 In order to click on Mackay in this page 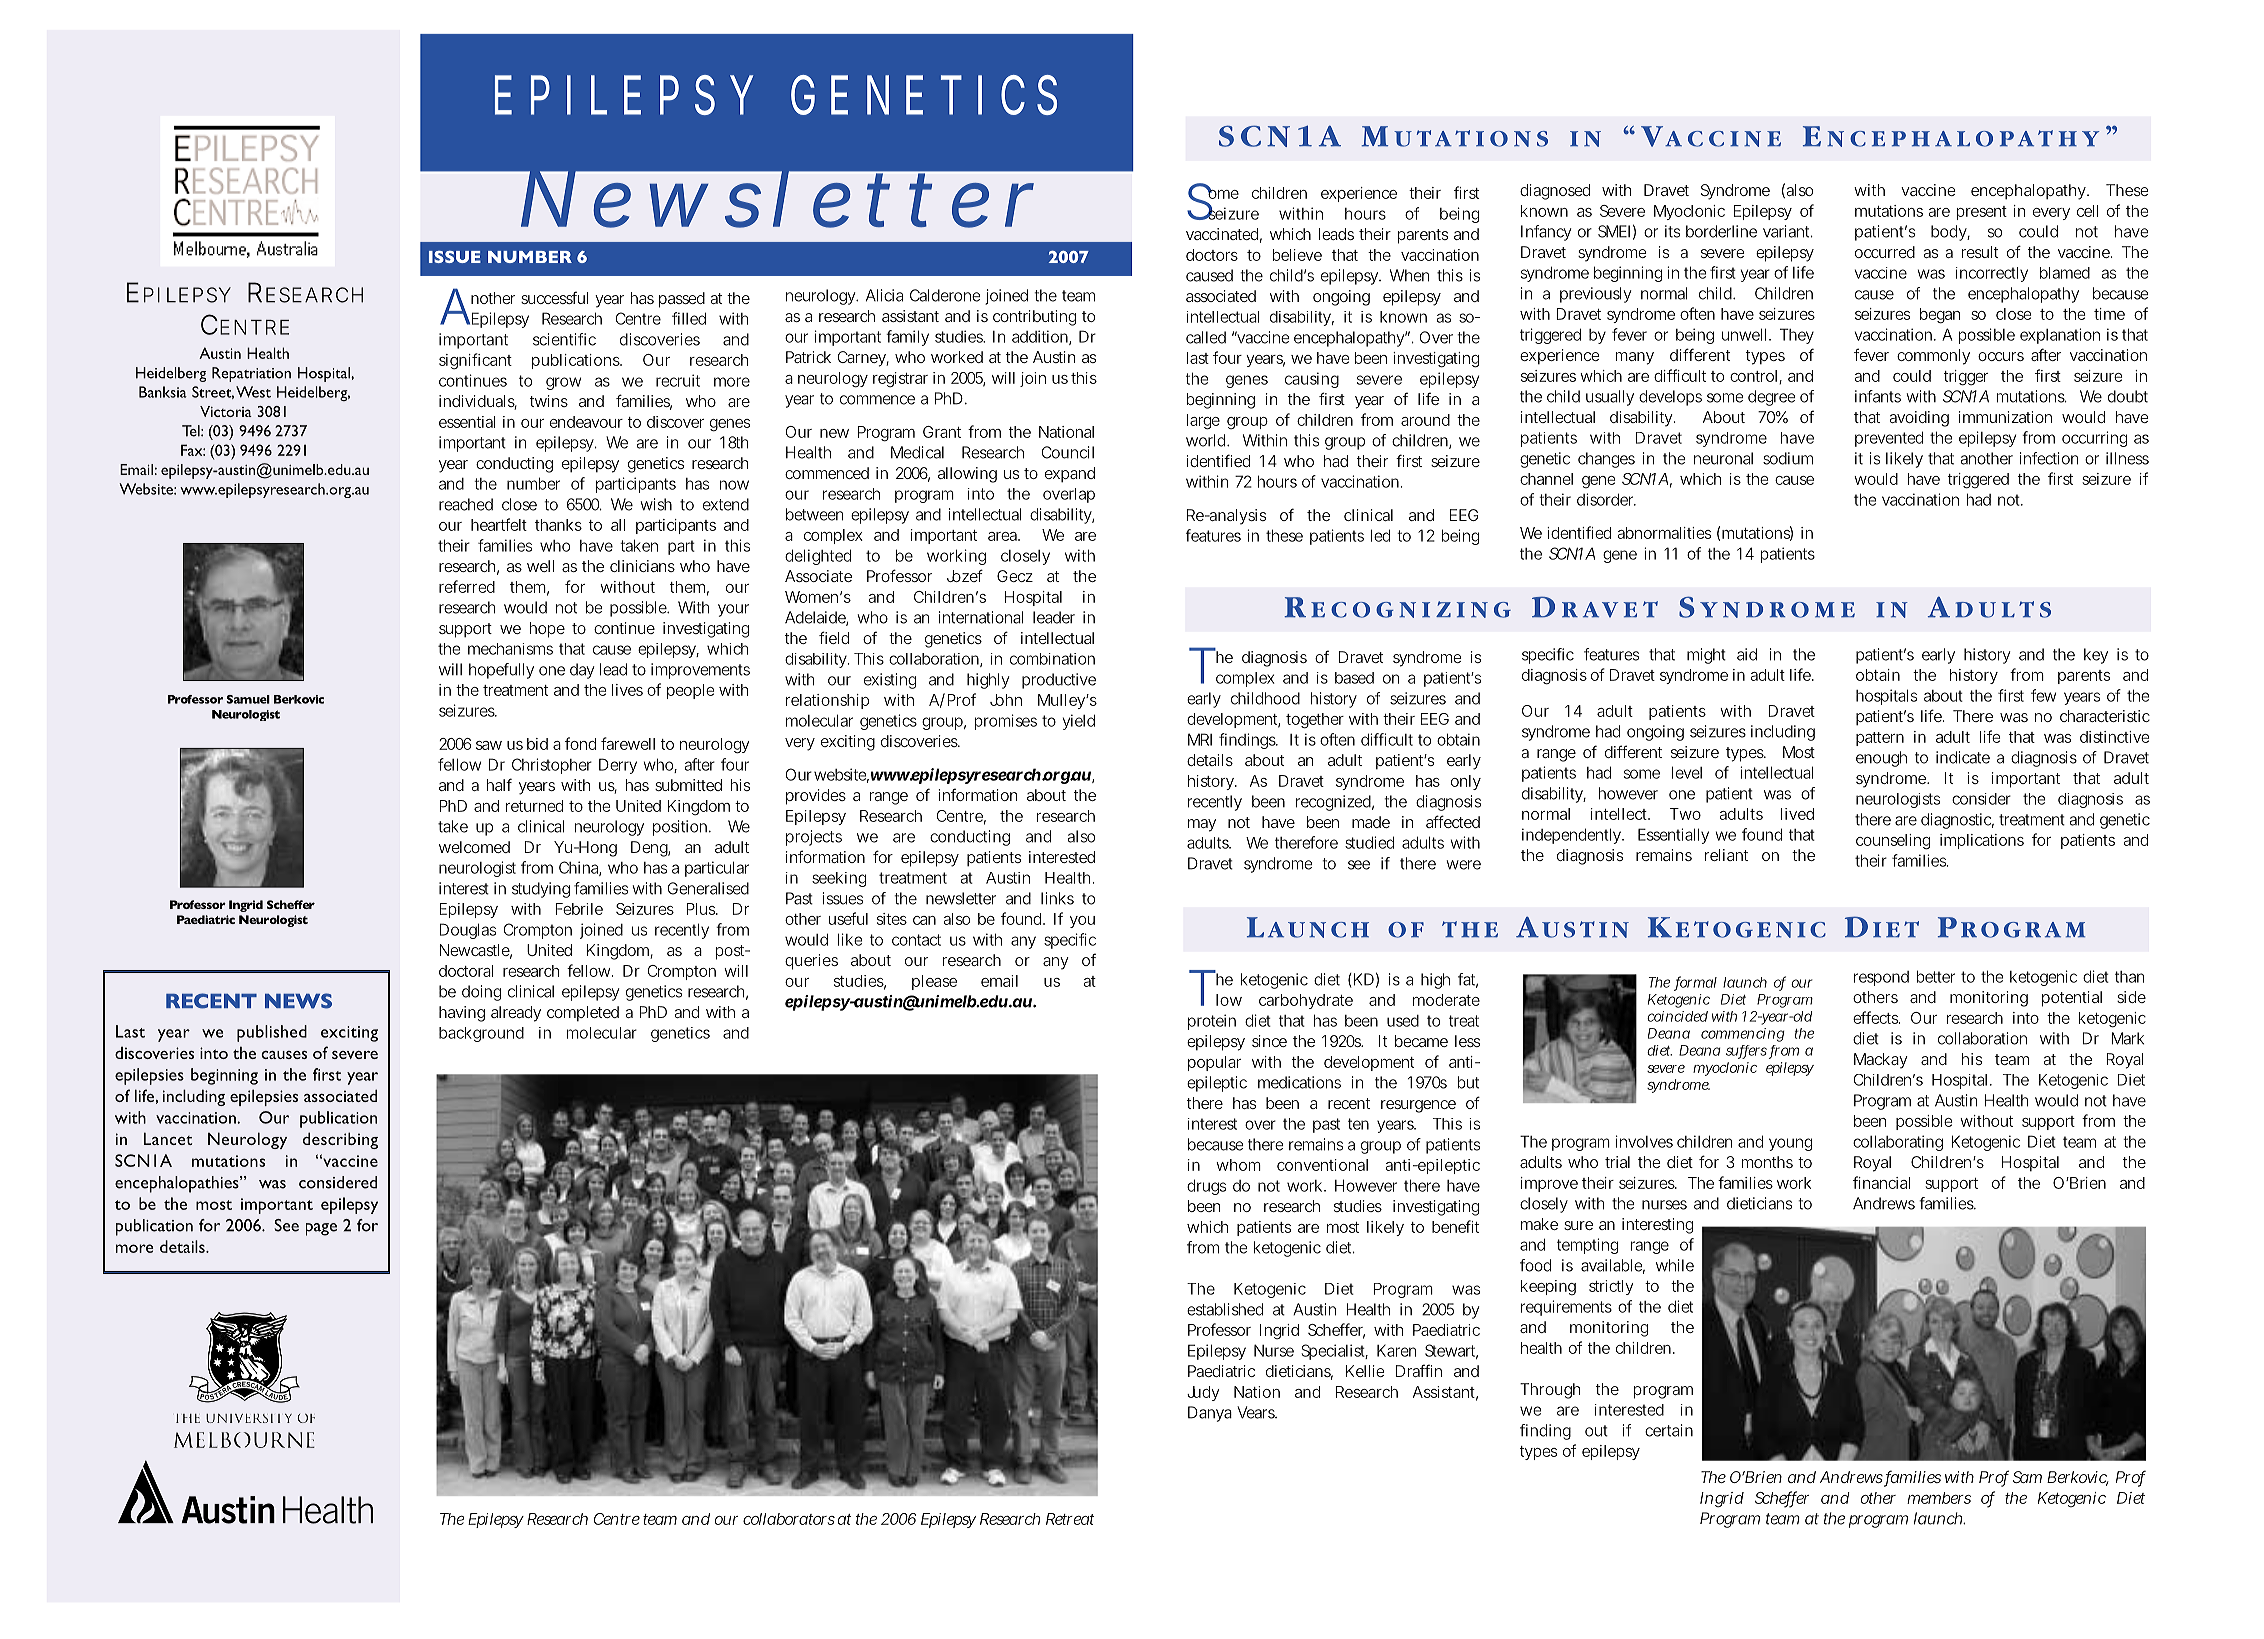, I will do `click(1881, 1061)`.
